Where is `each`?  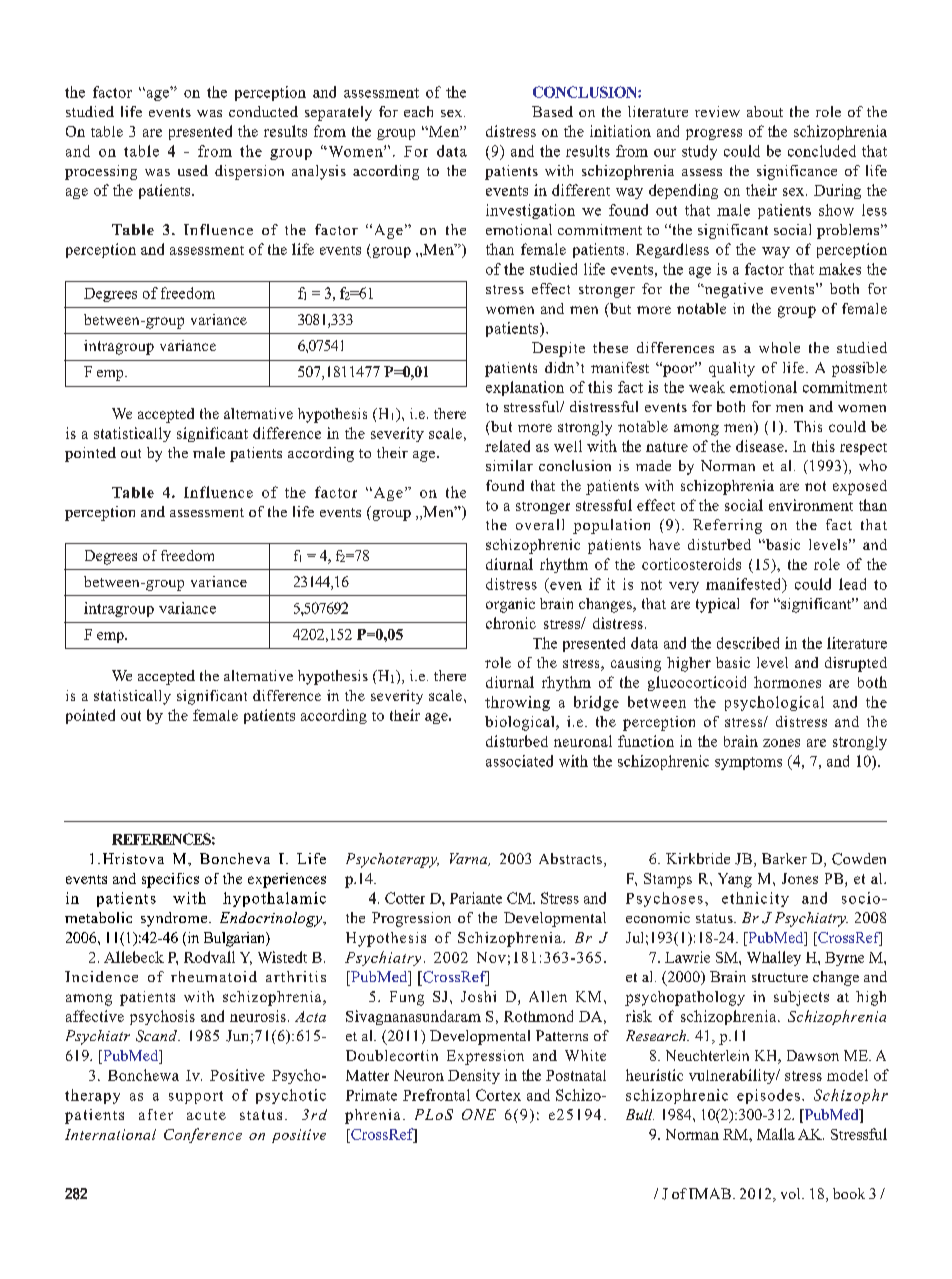
each is located at coordinates (418, 111).
